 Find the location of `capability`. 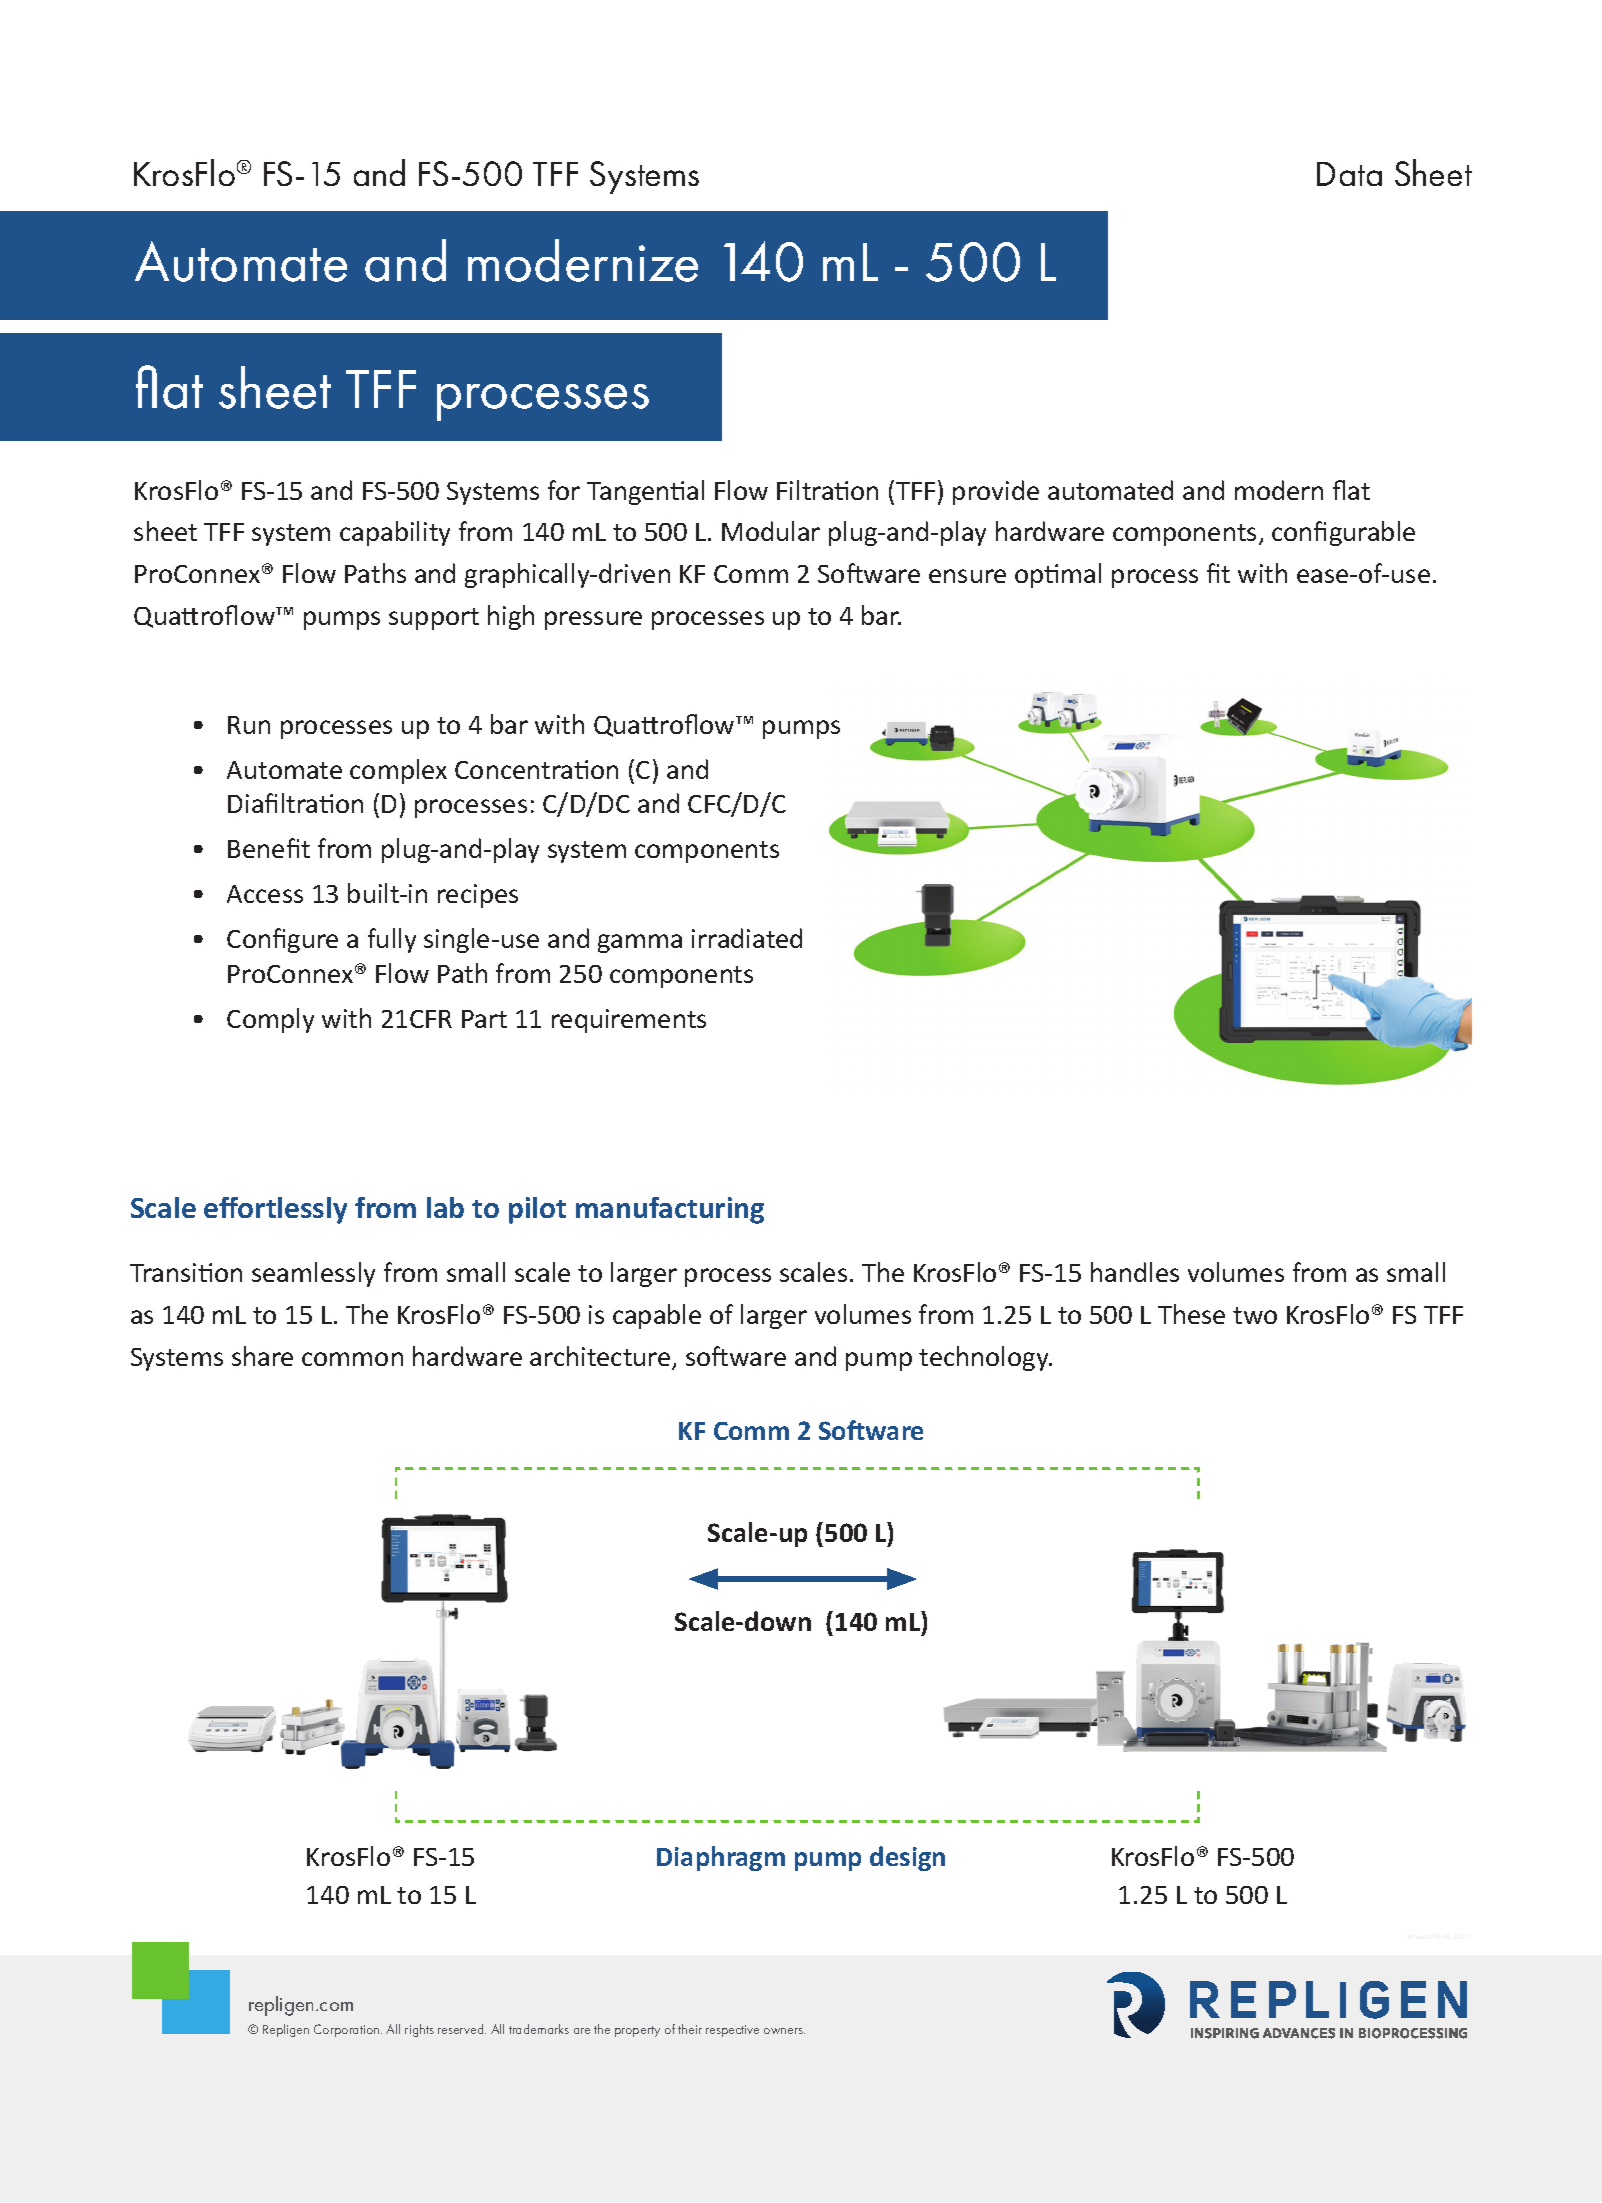

capability is located at coordinates (395, 533).
